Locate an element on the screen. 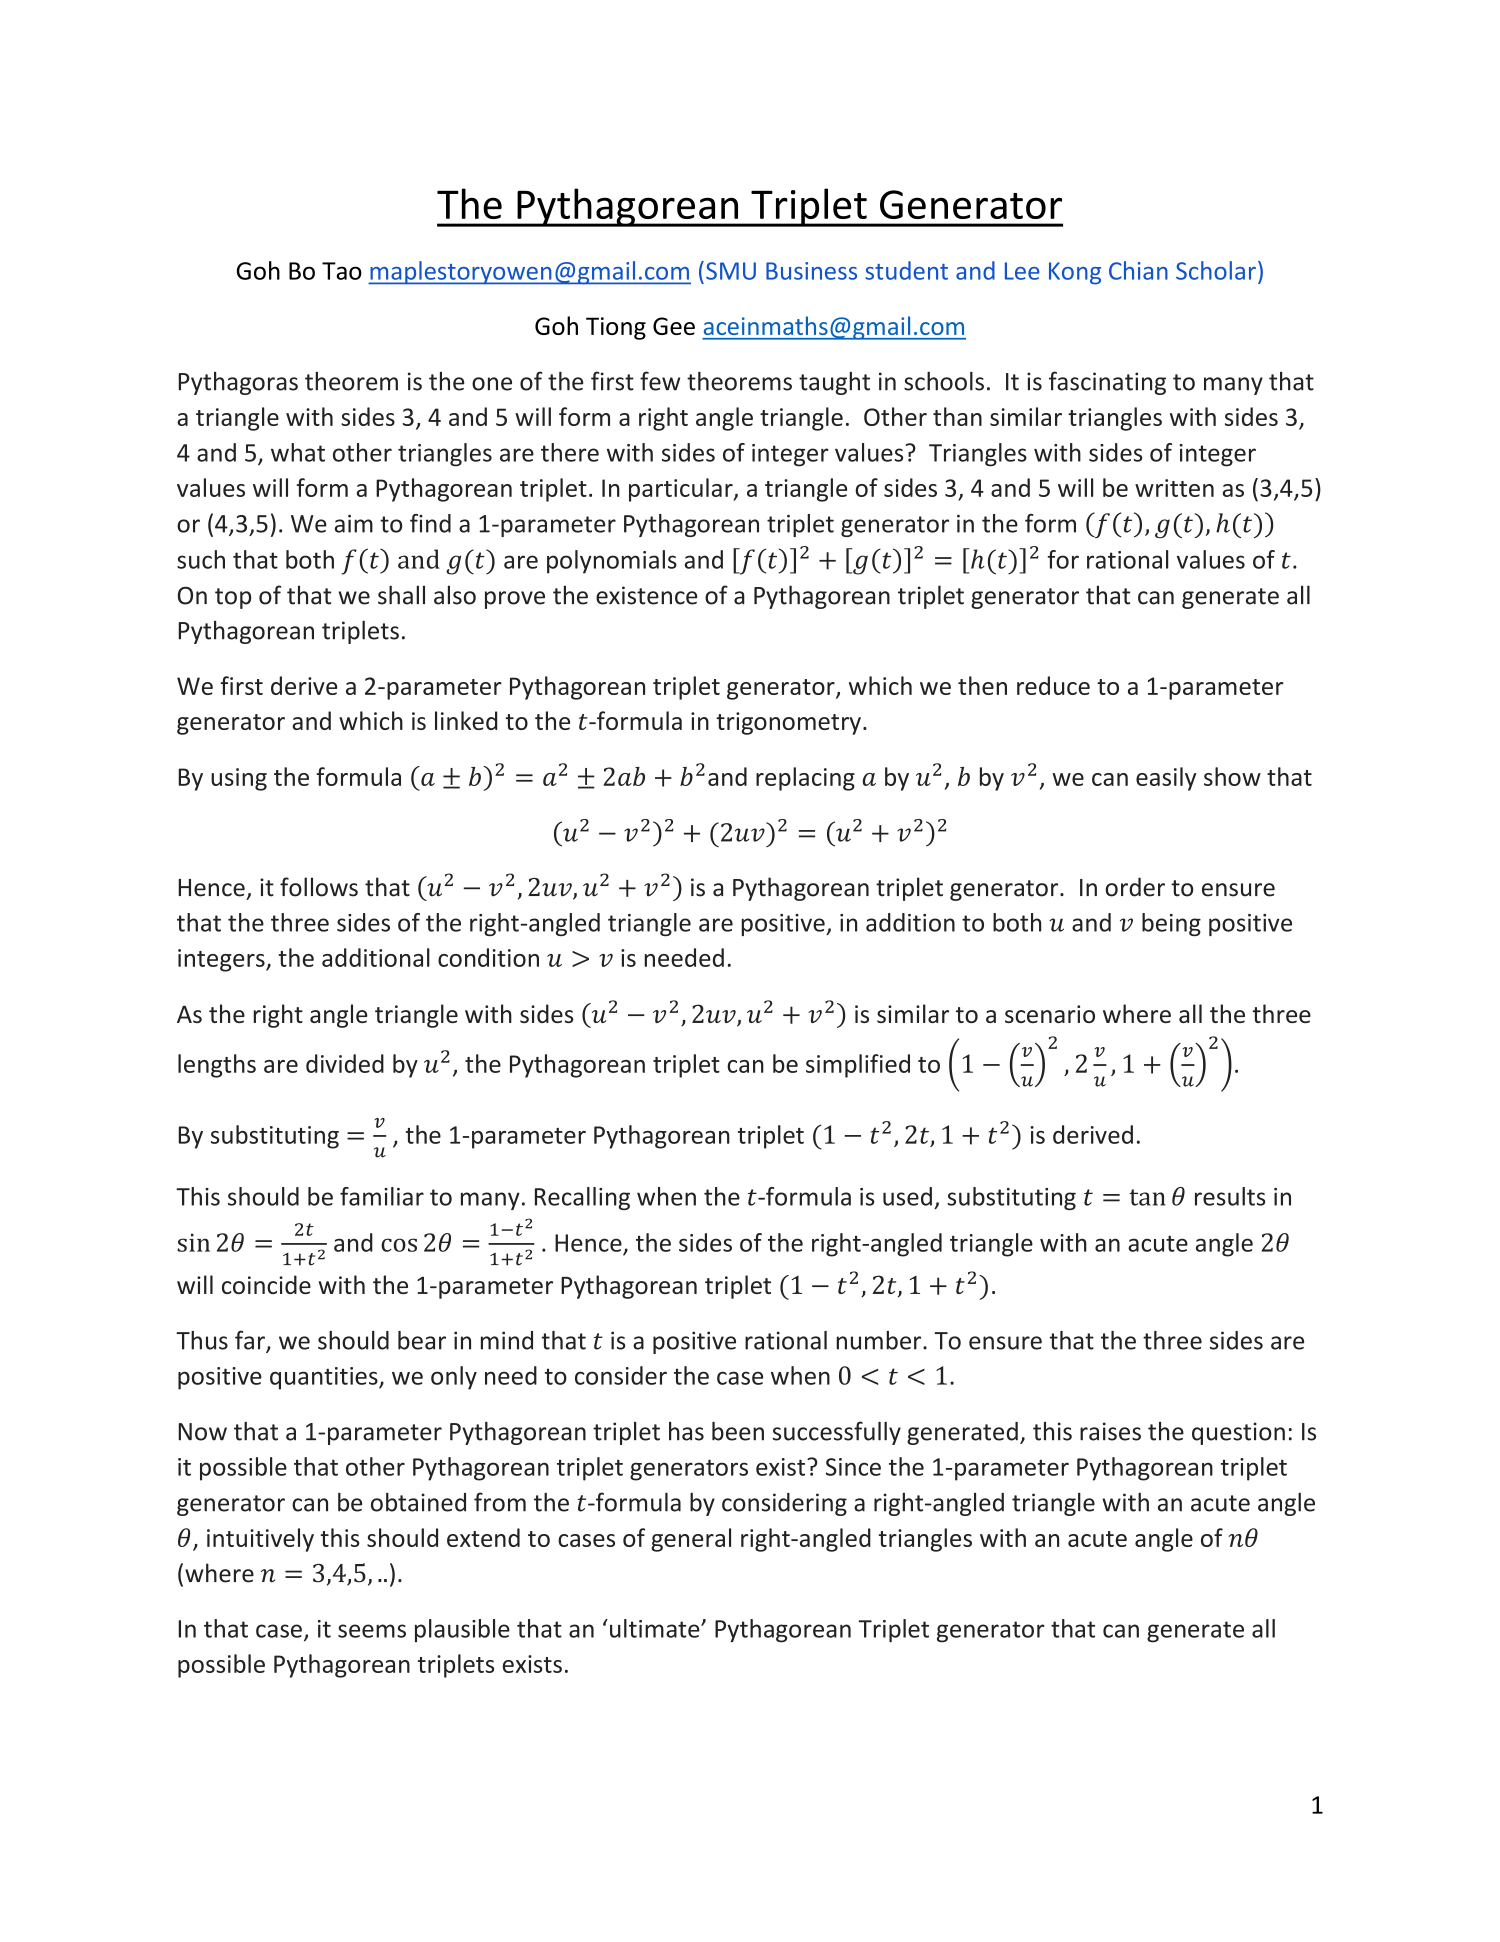 This screenshot has width=1500, height=1942. being is located at coordinates (1171, 924).
